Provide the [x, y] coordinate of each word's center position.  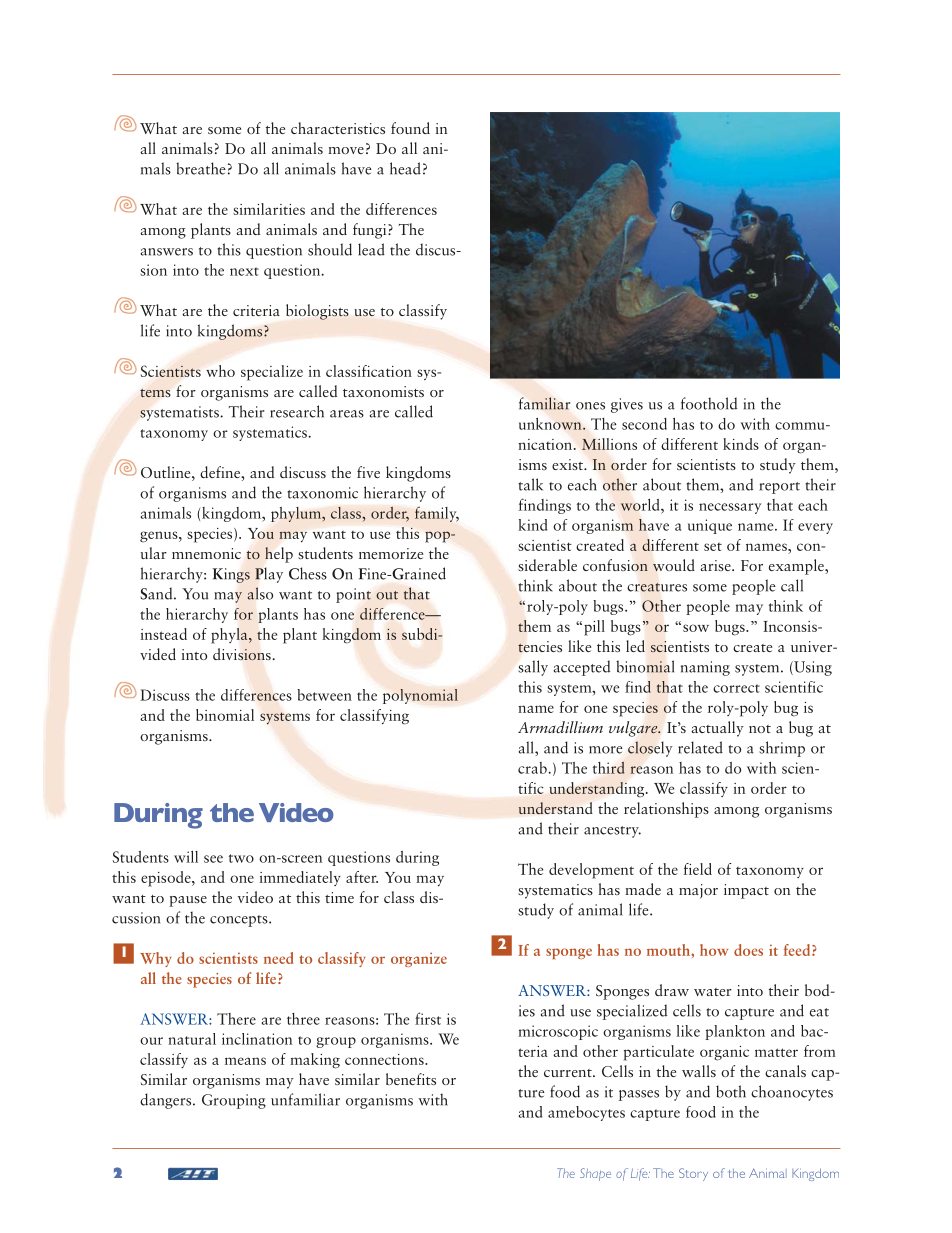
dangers [167, 1101]
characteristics [338, 128]
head [405, 168]
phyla [230, 636]
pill [593, 628]
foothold [709, 403]
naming [705, 668]
